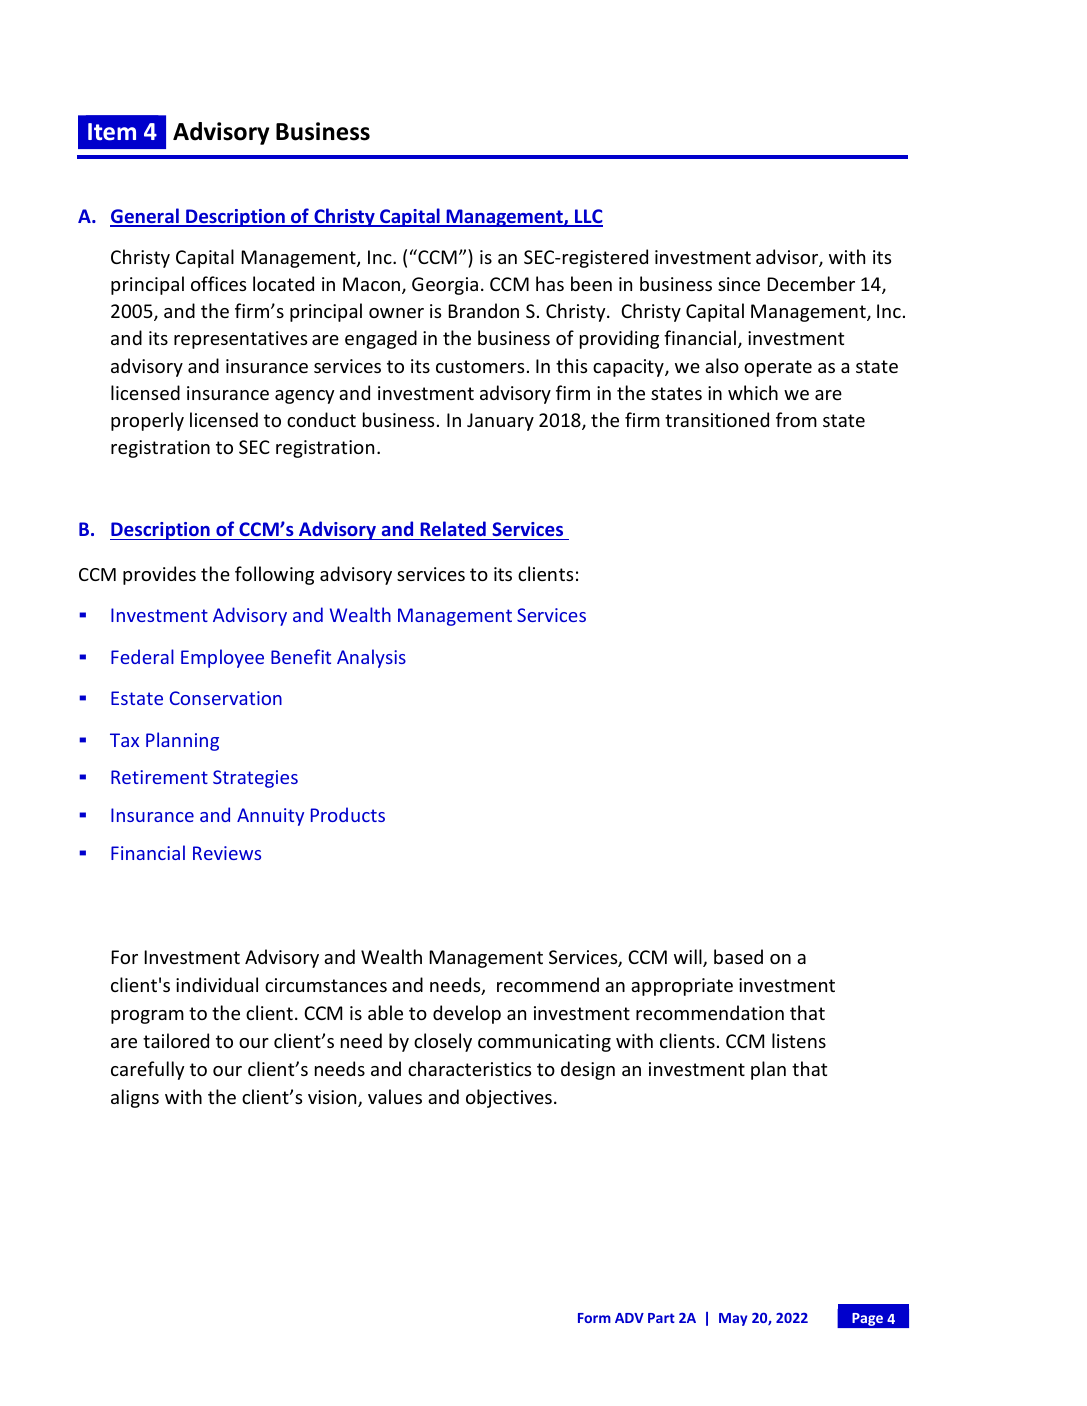 The image size is (1087, 1406). I want to click on Form, so click(594, 1318).
